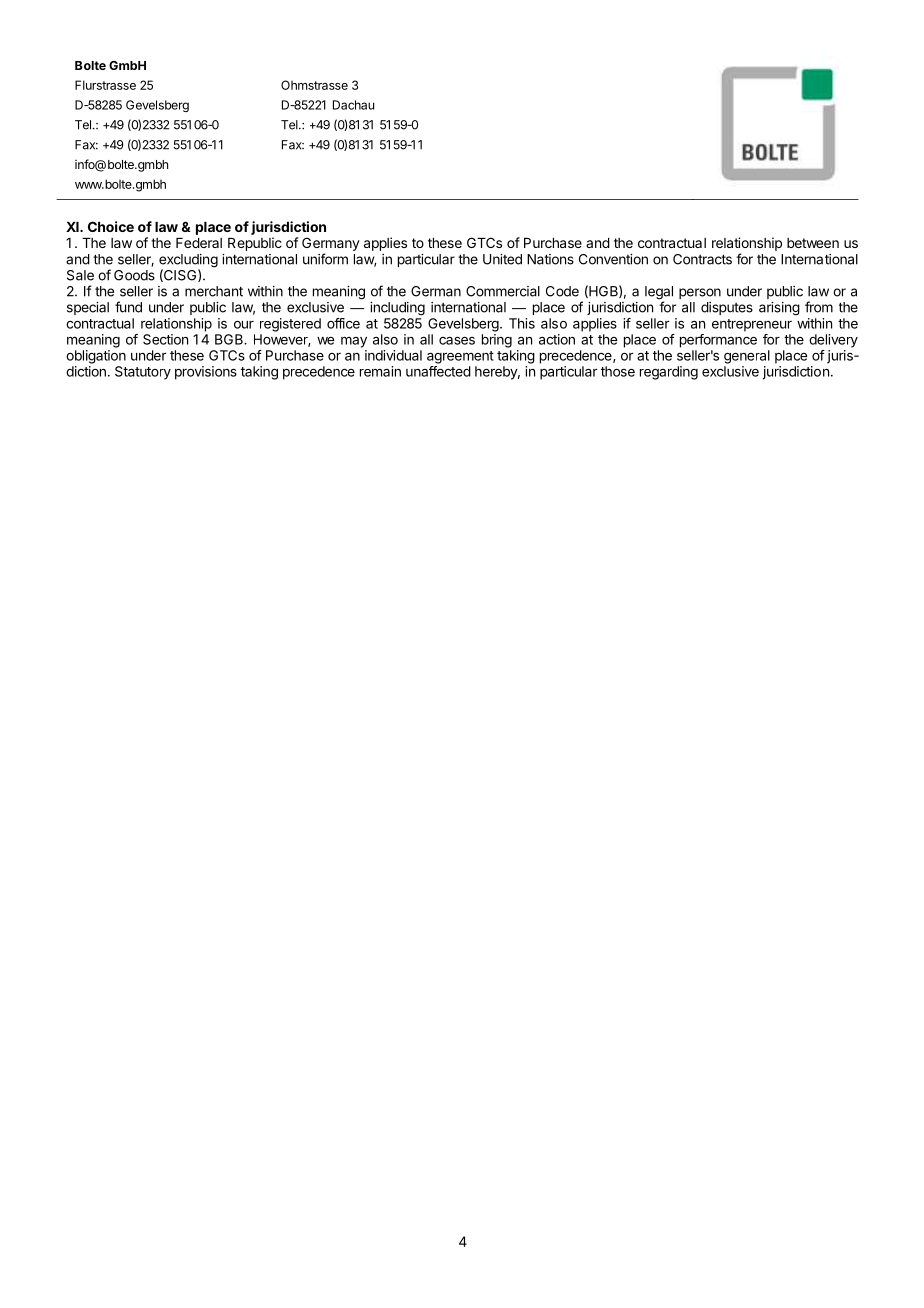 The image size is (924, 1308). Describe the element at coordinates (747, 357) in the screenshot. I see `general` at that location.
